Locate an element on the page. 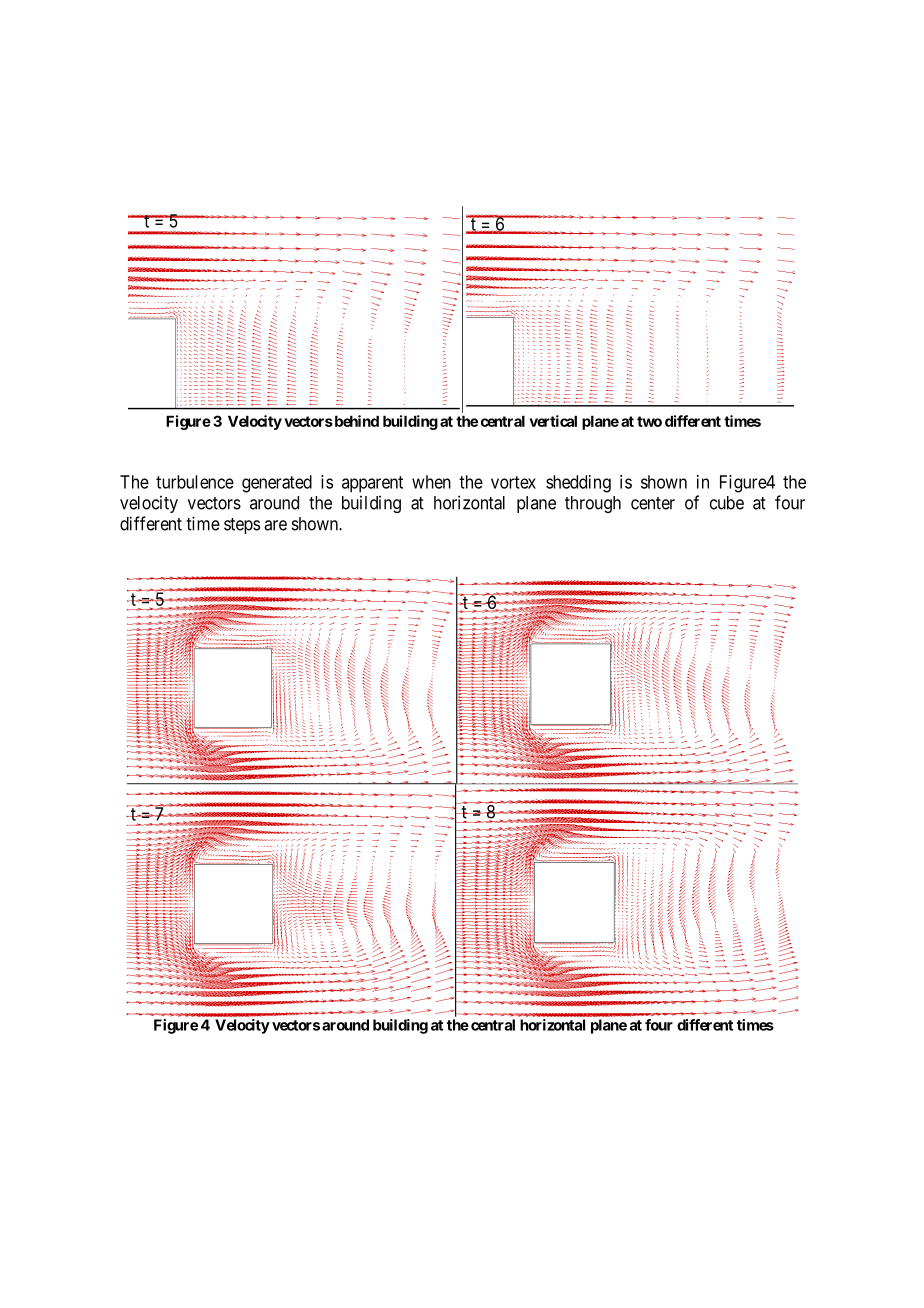 This page has width=924, height=1308. two is located at coordinates (649, 421).
